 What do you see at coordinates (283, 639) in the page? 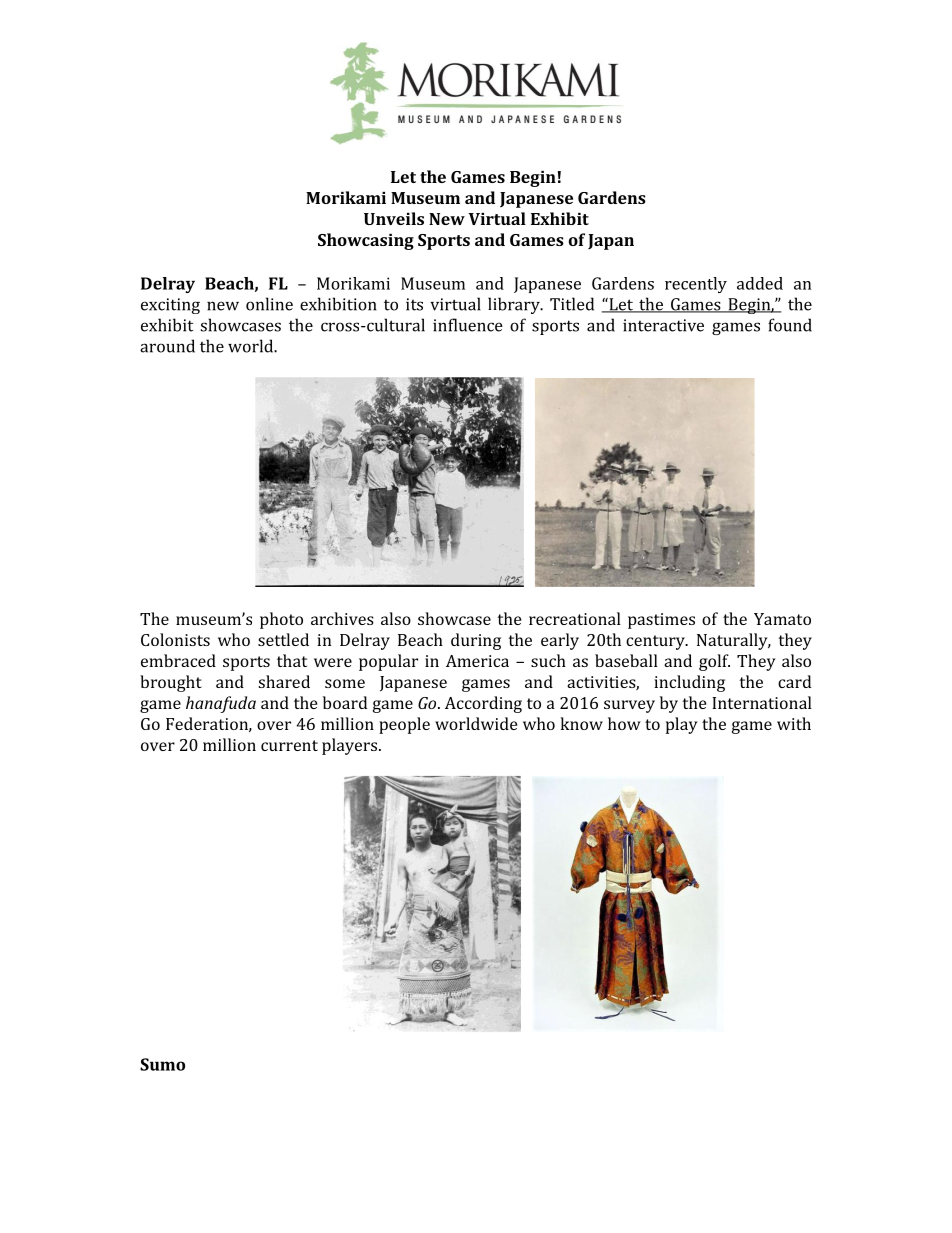
I see `settled` at bounding box center [283, 639].
